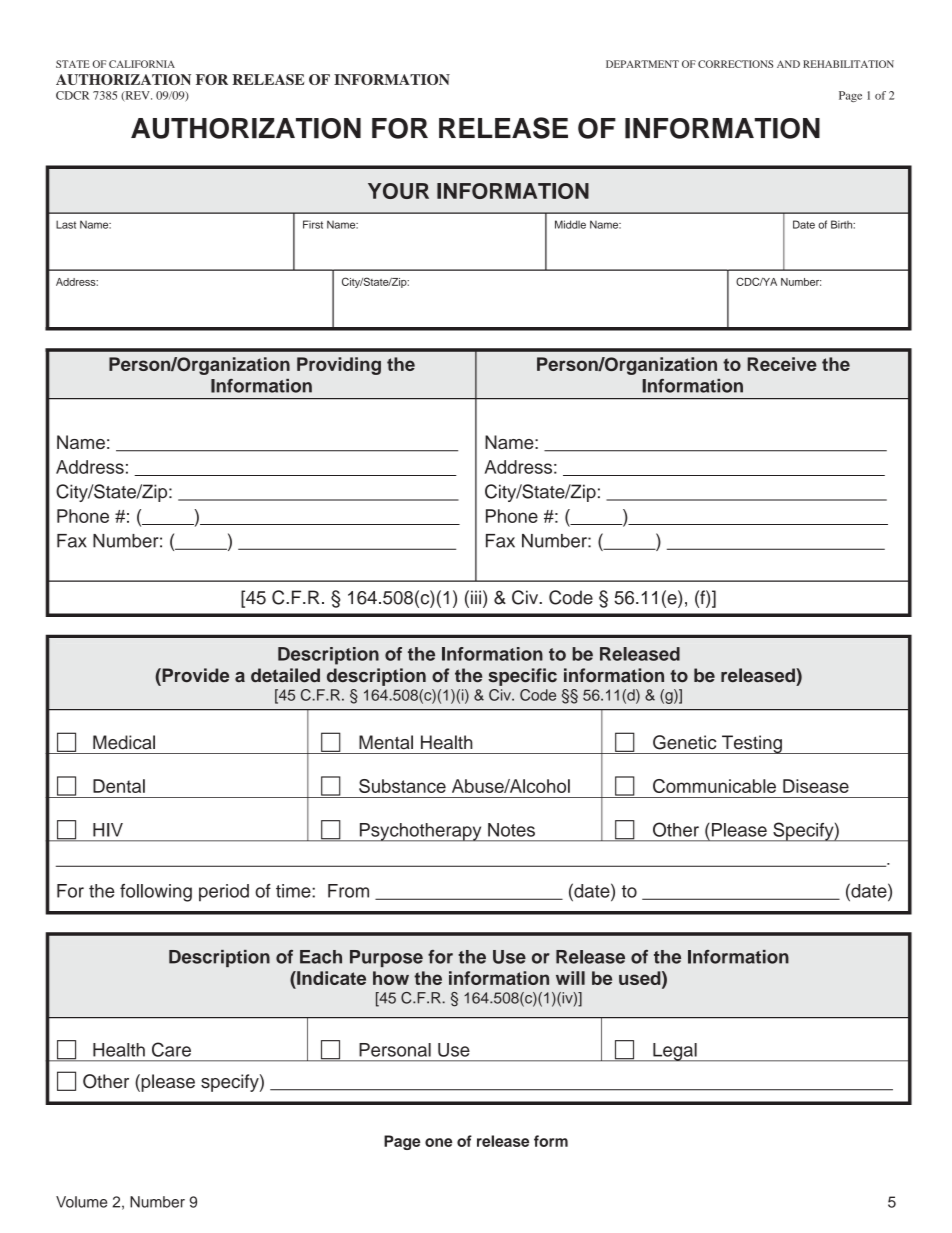 This image has height=1233, width=952. I want to click on YOUR, so click(398, 191).
